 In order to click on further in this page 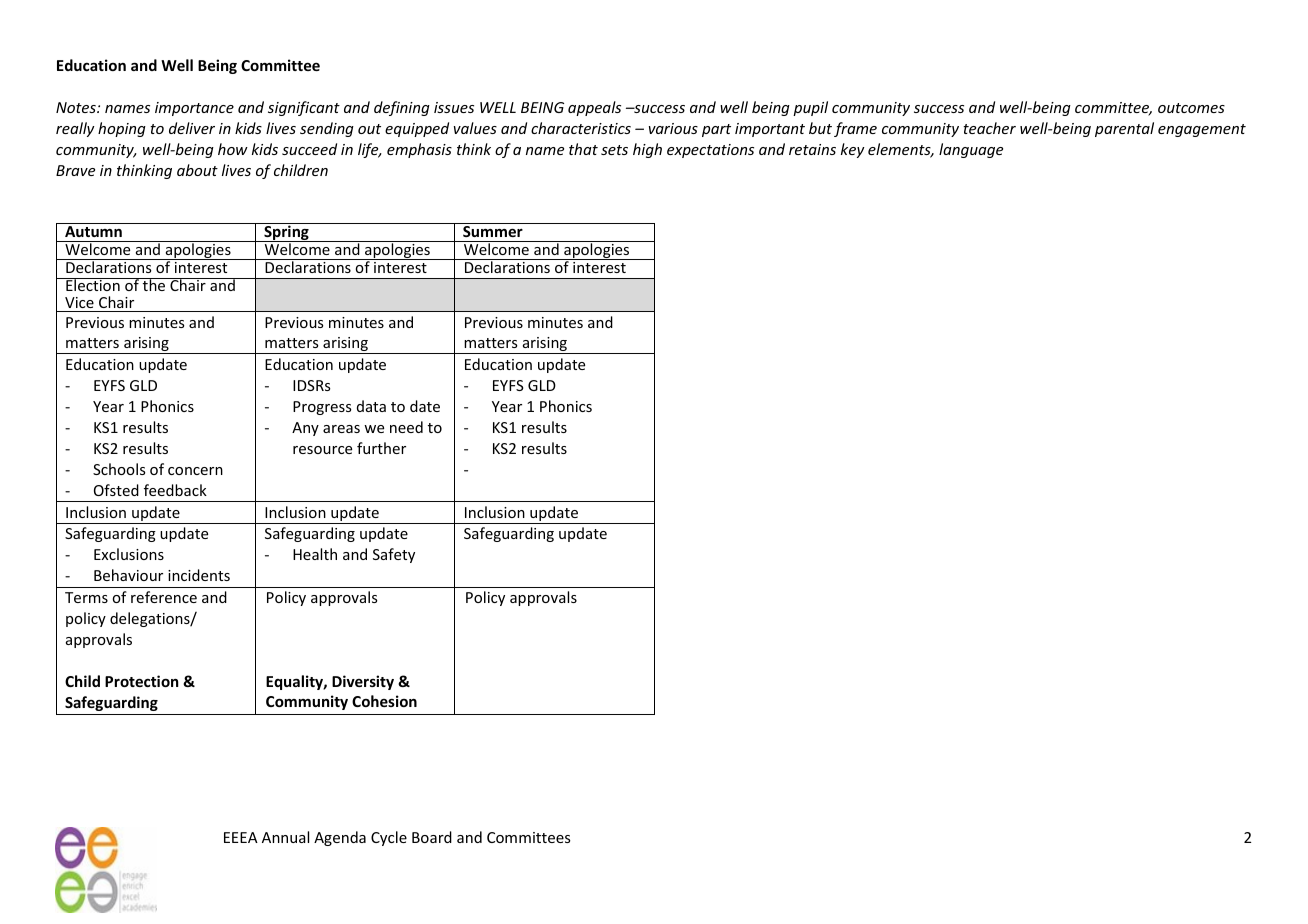, I will do `click(381, 448)`.
